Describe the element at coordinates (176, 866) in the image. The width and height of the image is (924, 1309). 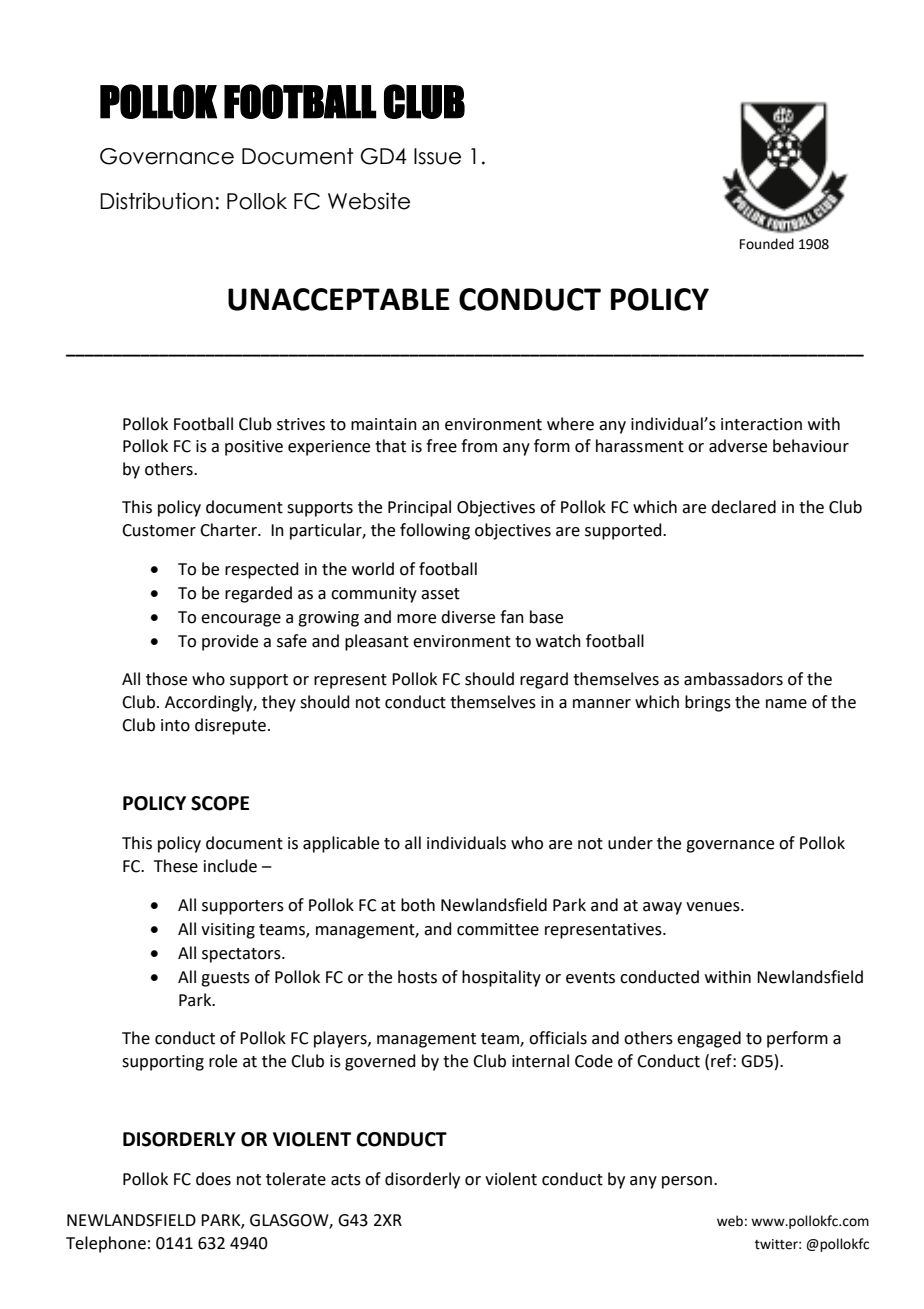
I see `These` at that location.
